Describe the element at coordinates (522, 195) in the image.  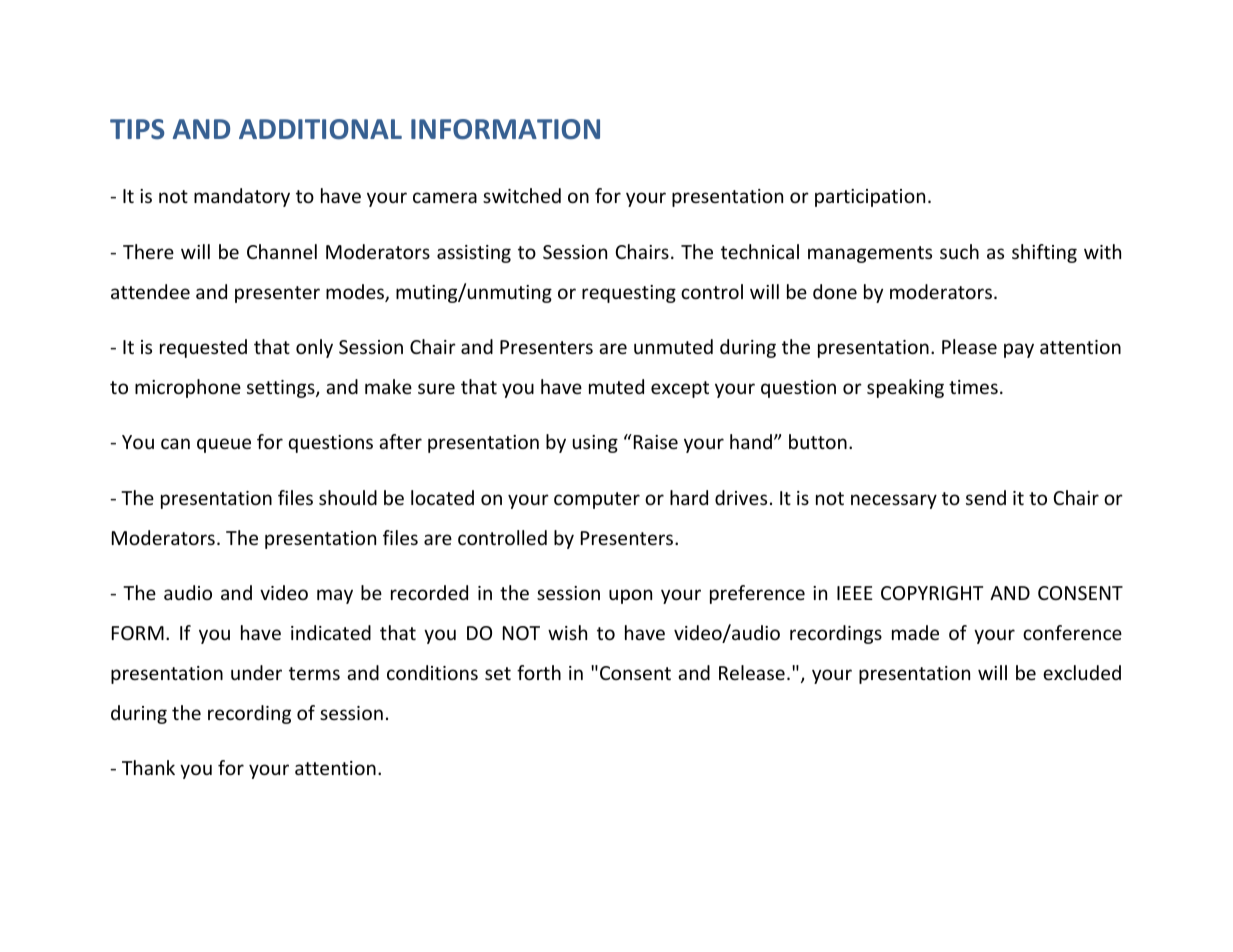
I see `switched` at that location.
